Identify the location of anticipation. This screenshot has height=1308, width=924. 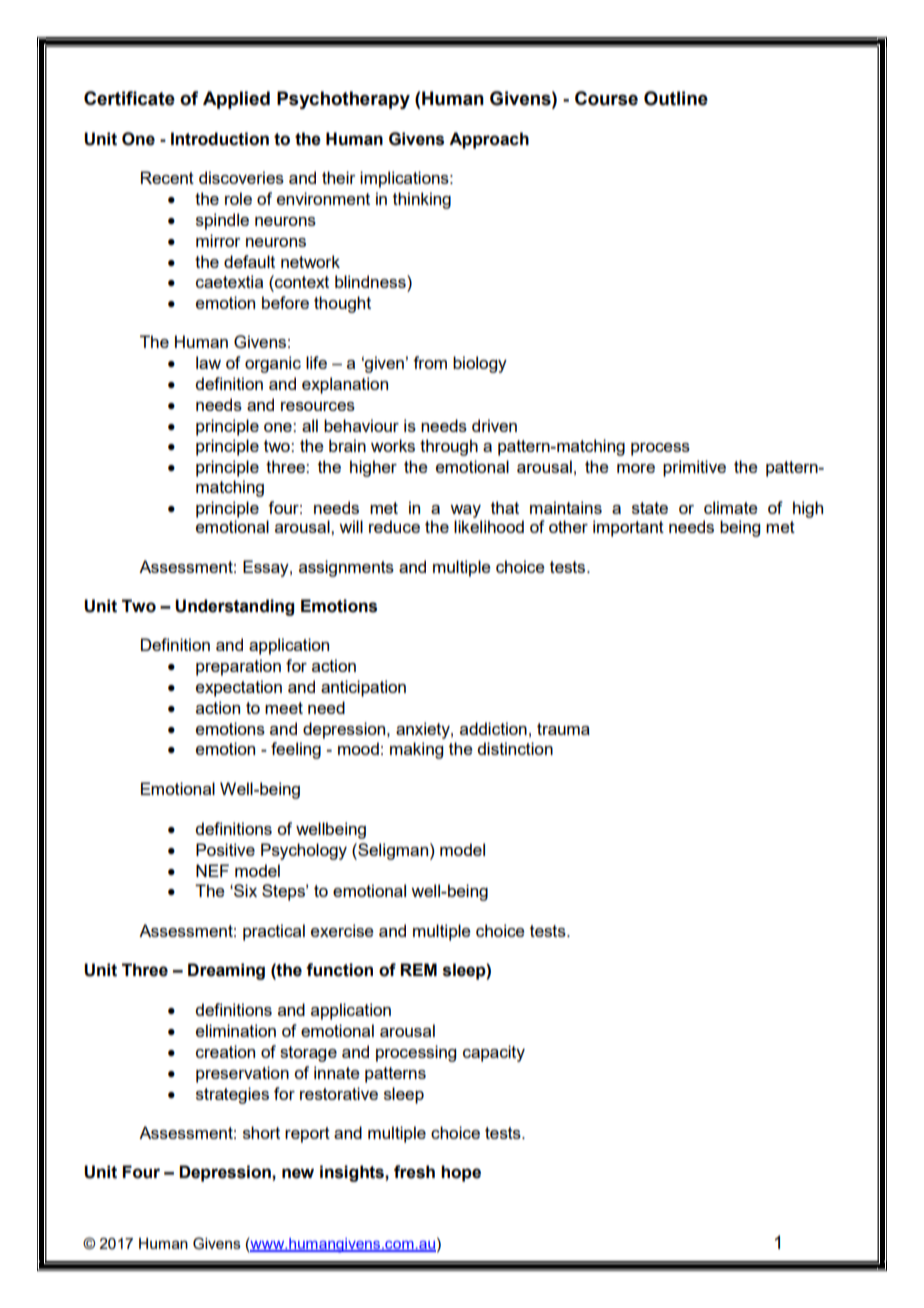
(363, 688).
